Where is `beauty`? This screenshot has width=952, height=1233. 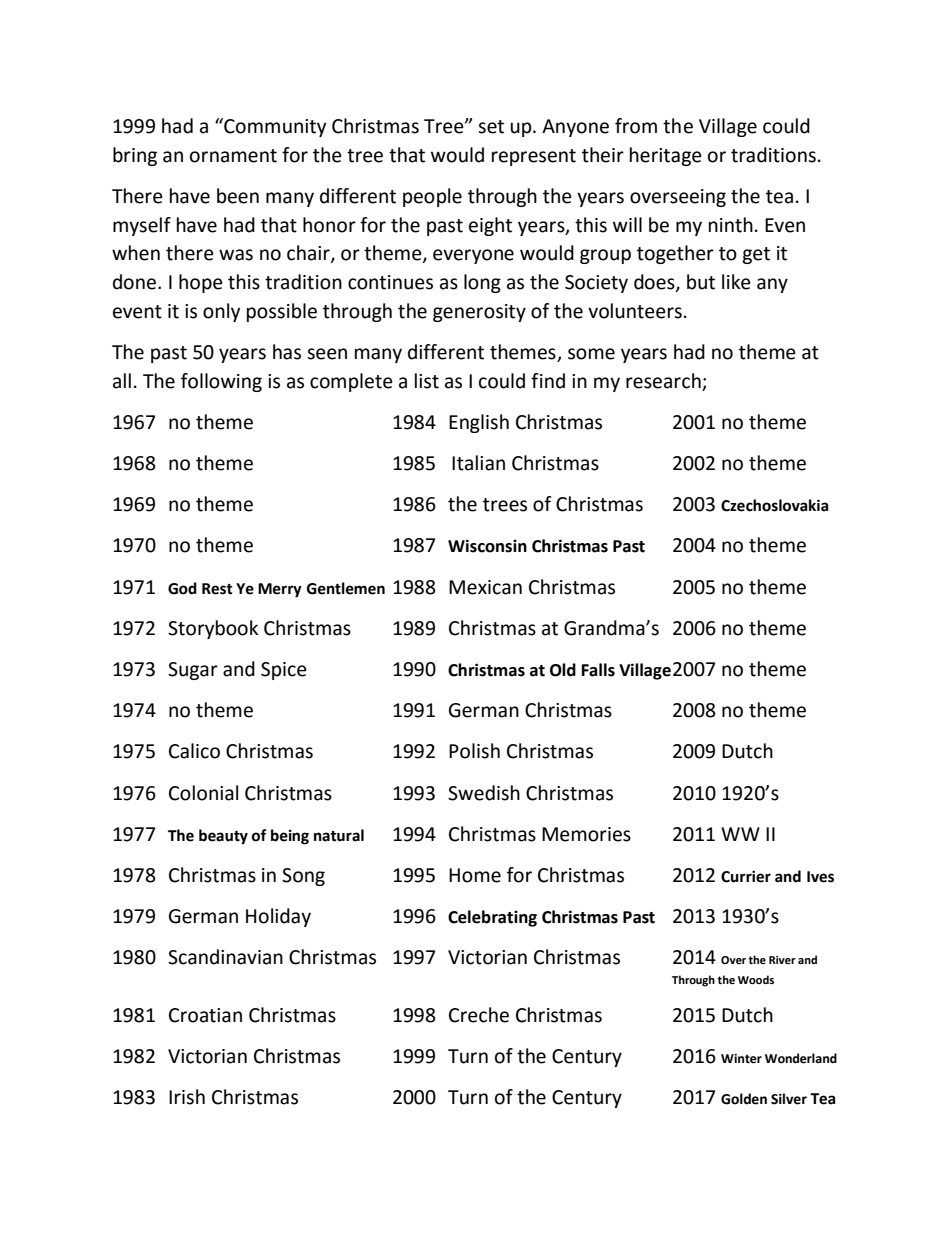 beauty is located at coordinates (223, 837).
